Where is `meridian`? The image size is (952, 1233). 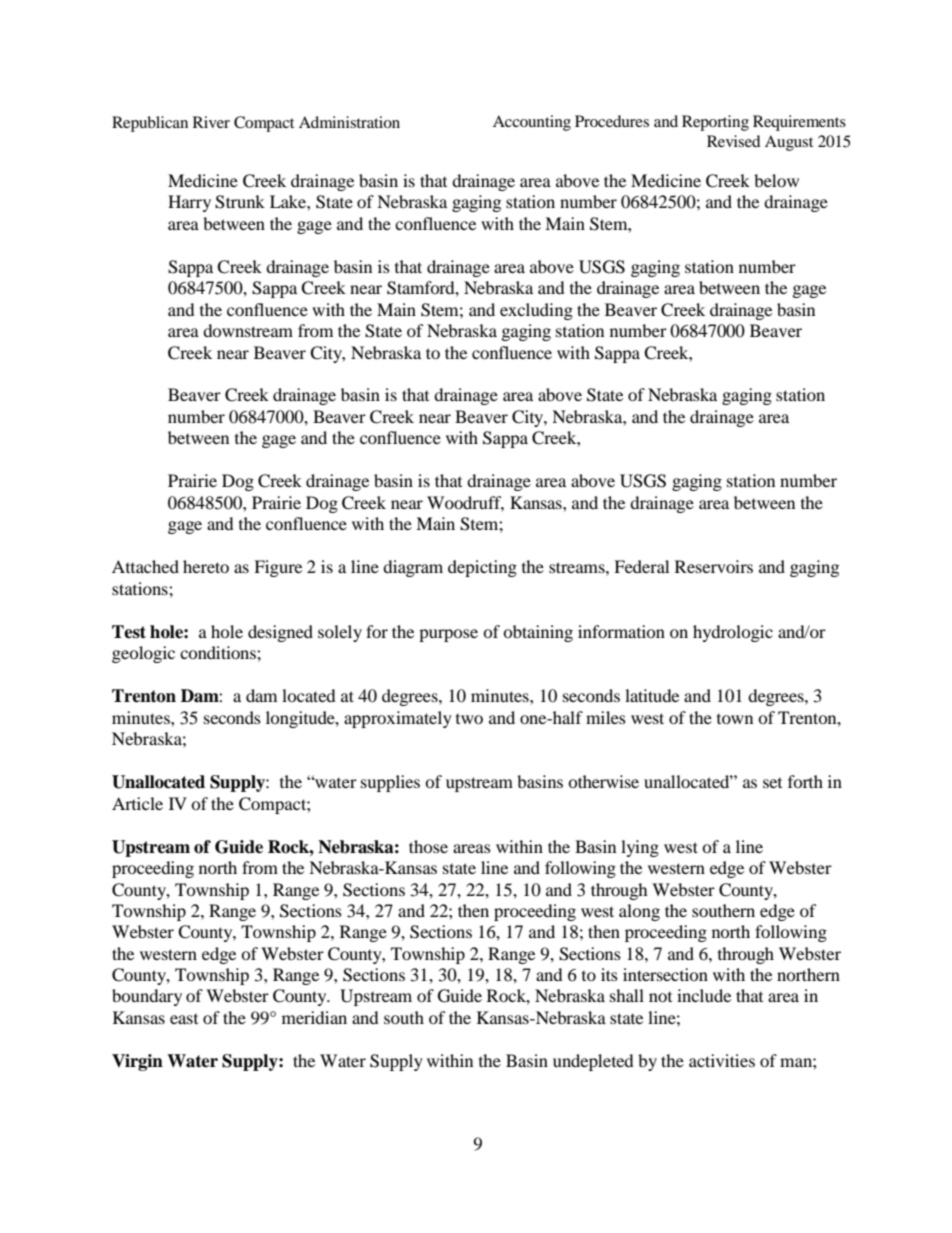 meridian is located at coordinates (314, 1017).
